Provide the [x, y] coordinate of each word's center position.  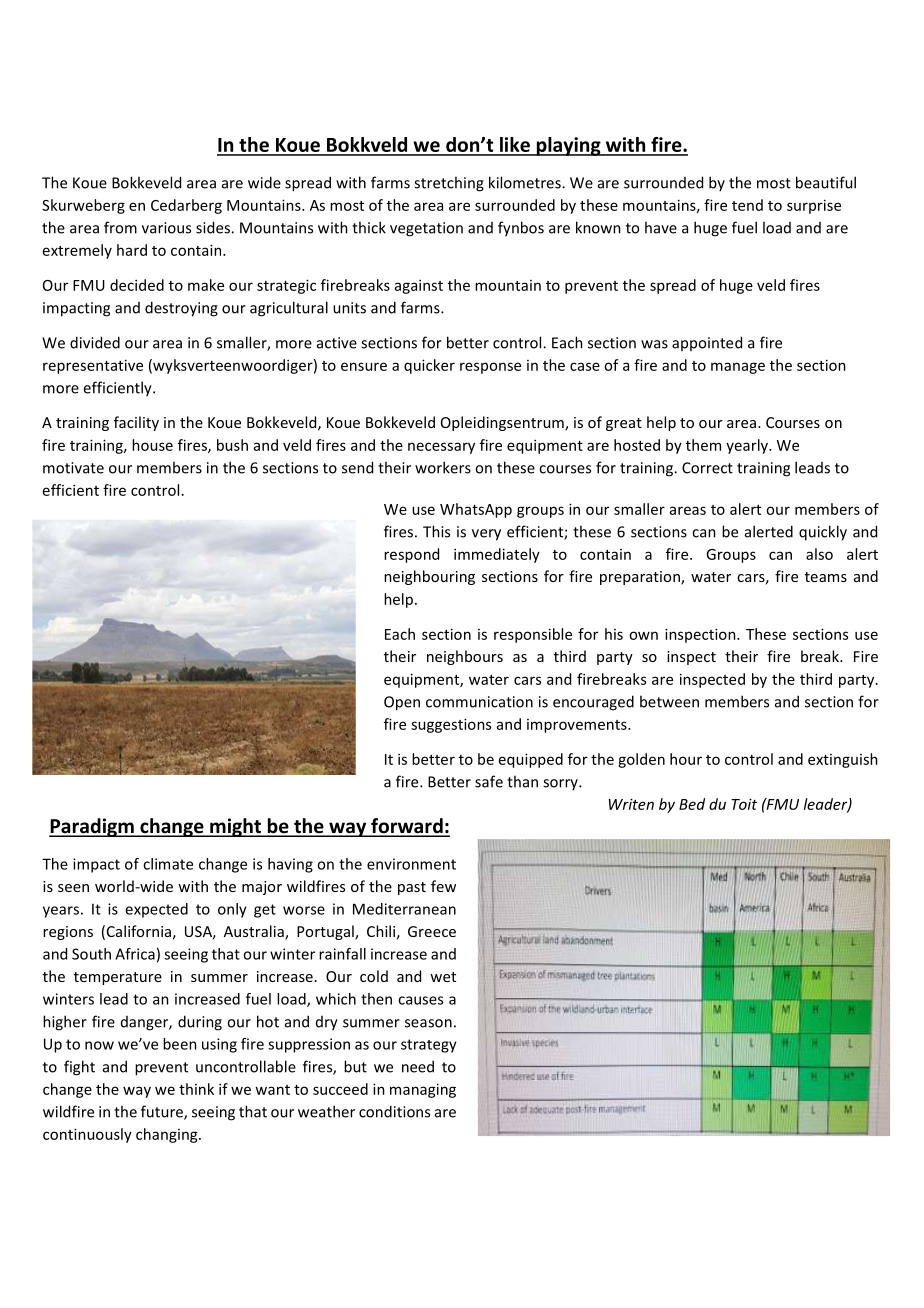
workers [443, 467]
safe [489, 781]
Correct [707, 468]
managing [423, 1090]
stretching [449, 184]
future [163, 1112]
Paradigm [92, 827]
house [152, 445]
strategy [429, 1046]
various [166, 228]
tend [747, 205]
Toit [744, 804]
